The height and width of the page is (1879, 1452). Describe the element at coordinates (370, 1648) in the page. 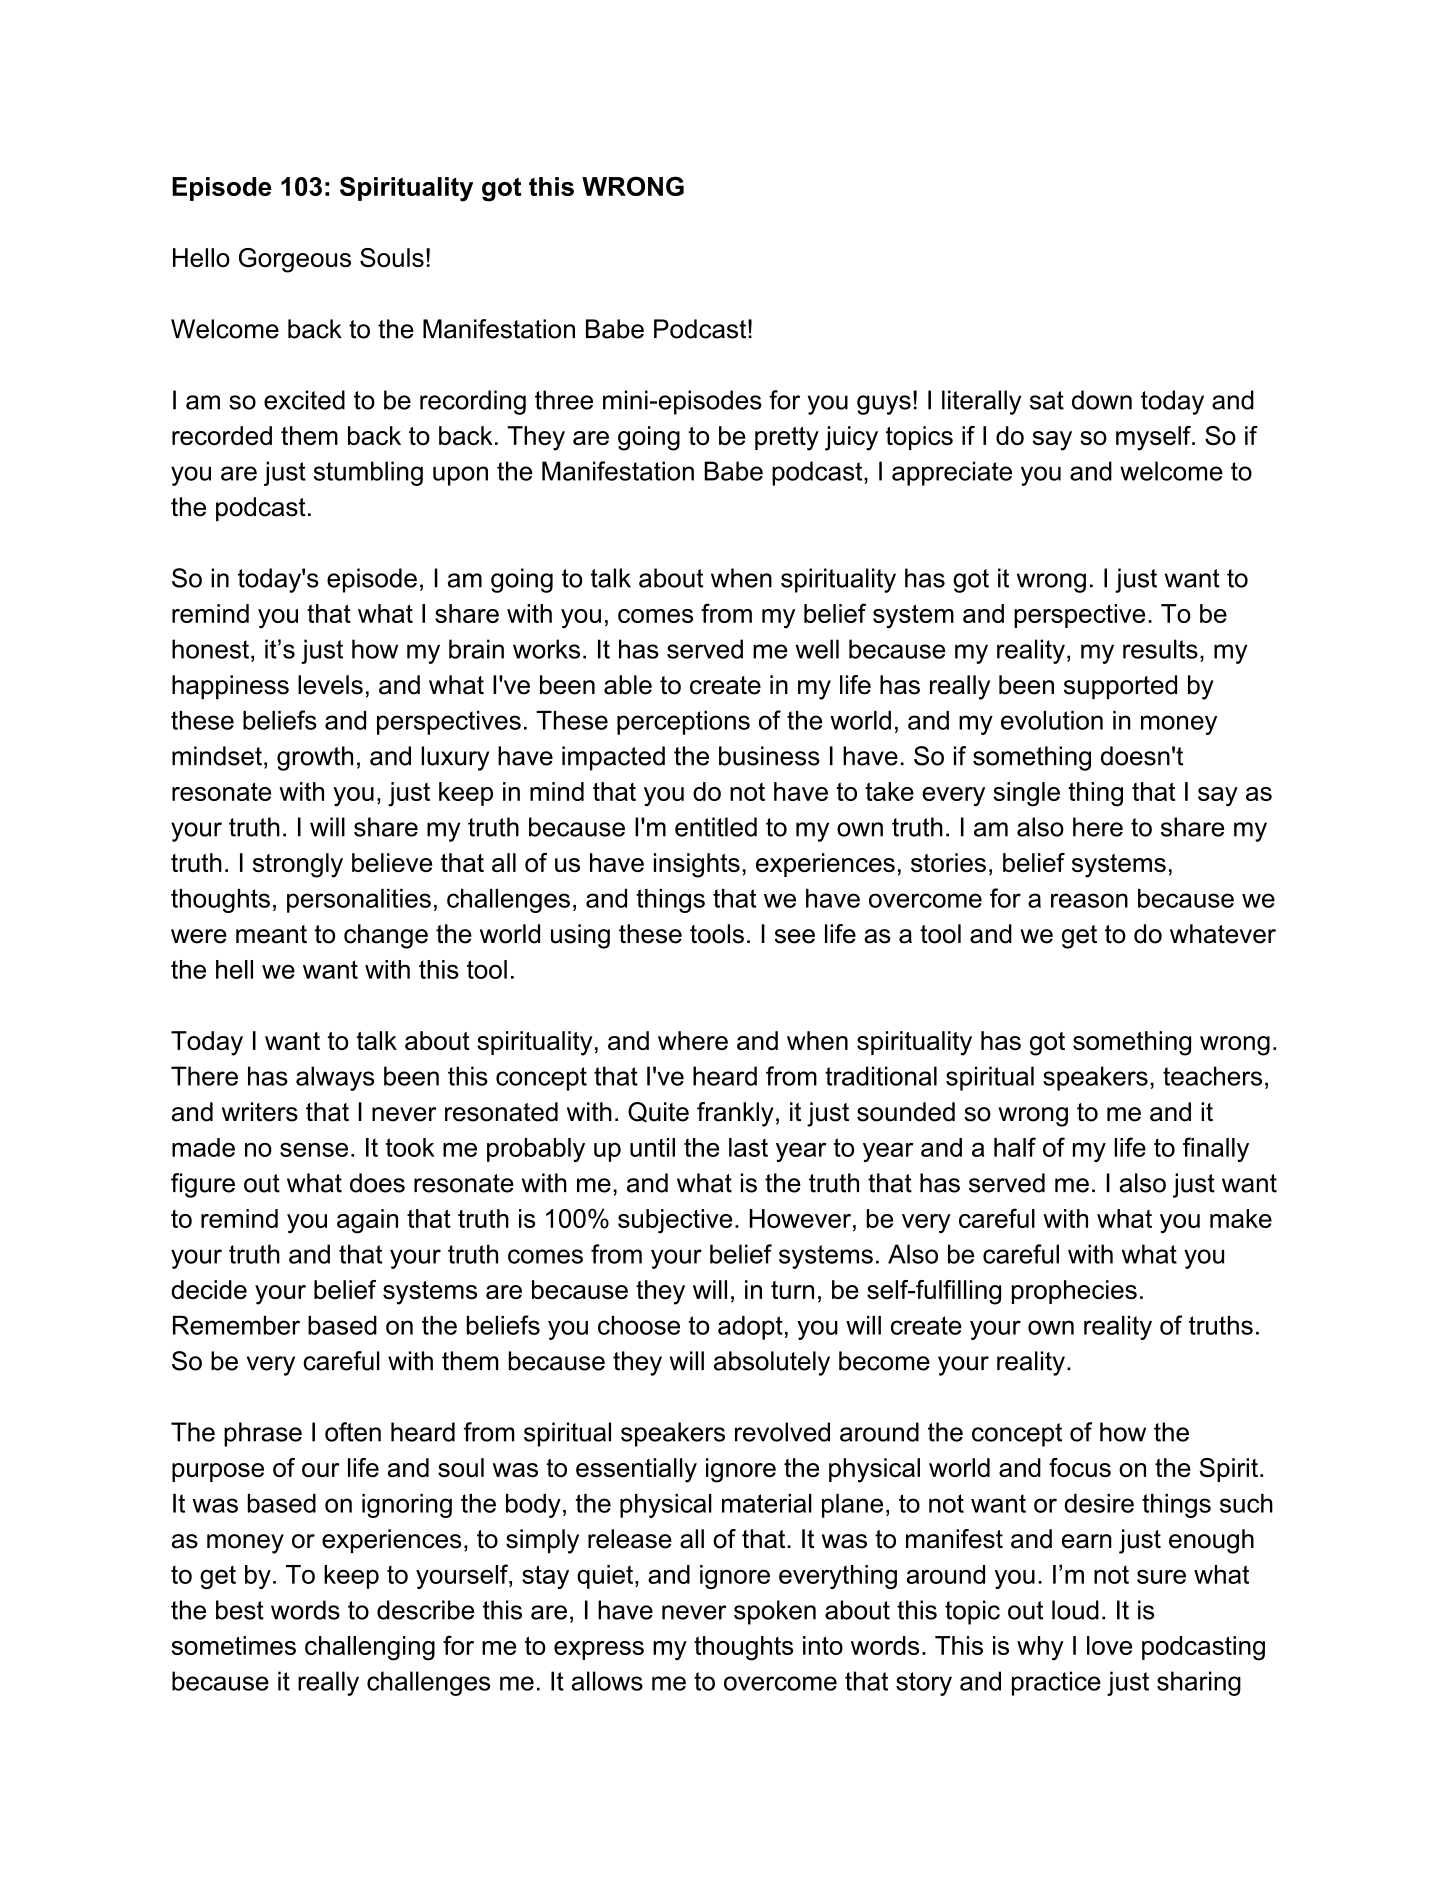

I see `challenging` at that location.
